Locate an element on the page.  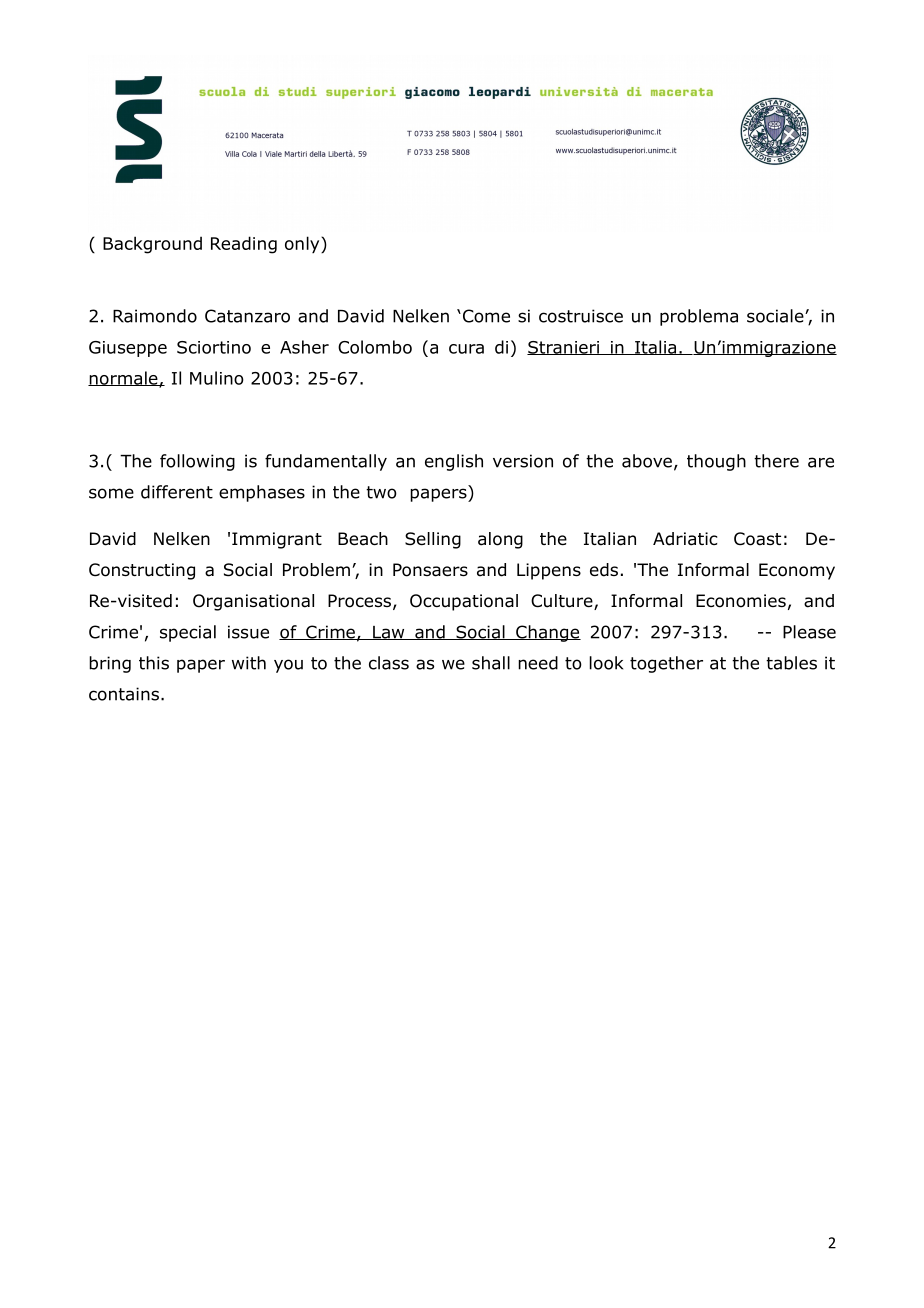
Come is located at coordinates (485, 316).
